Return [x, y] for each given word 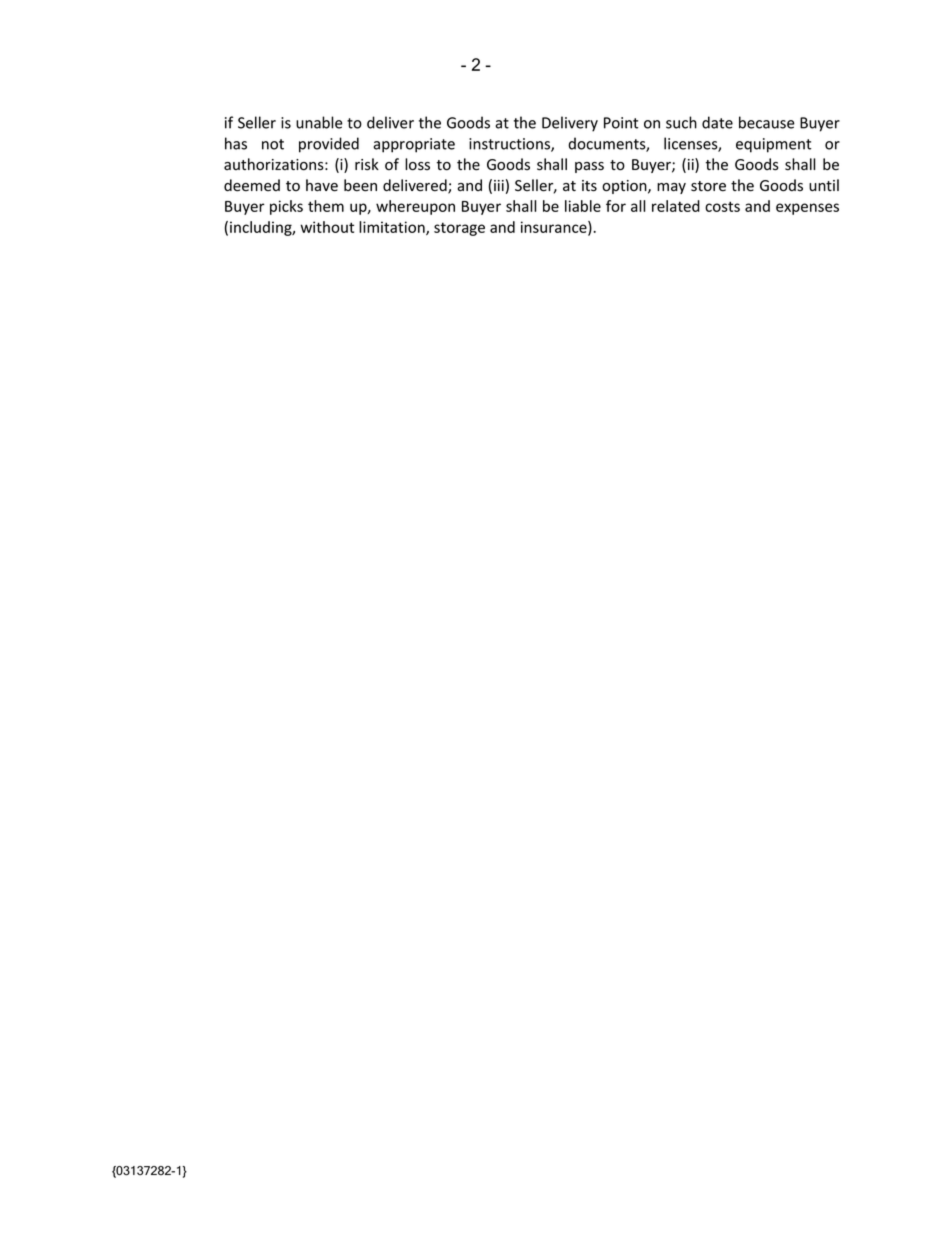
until [824, 185]
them [326, 206]
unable [319, 122]
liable [583, 206]
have [322, 185]
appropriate [414, 145]
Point [621, 123]
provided [329, 145]
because [767, 122]
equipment [773, 145]
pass [589, 167]
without [327, 227]
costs [722, 206]
